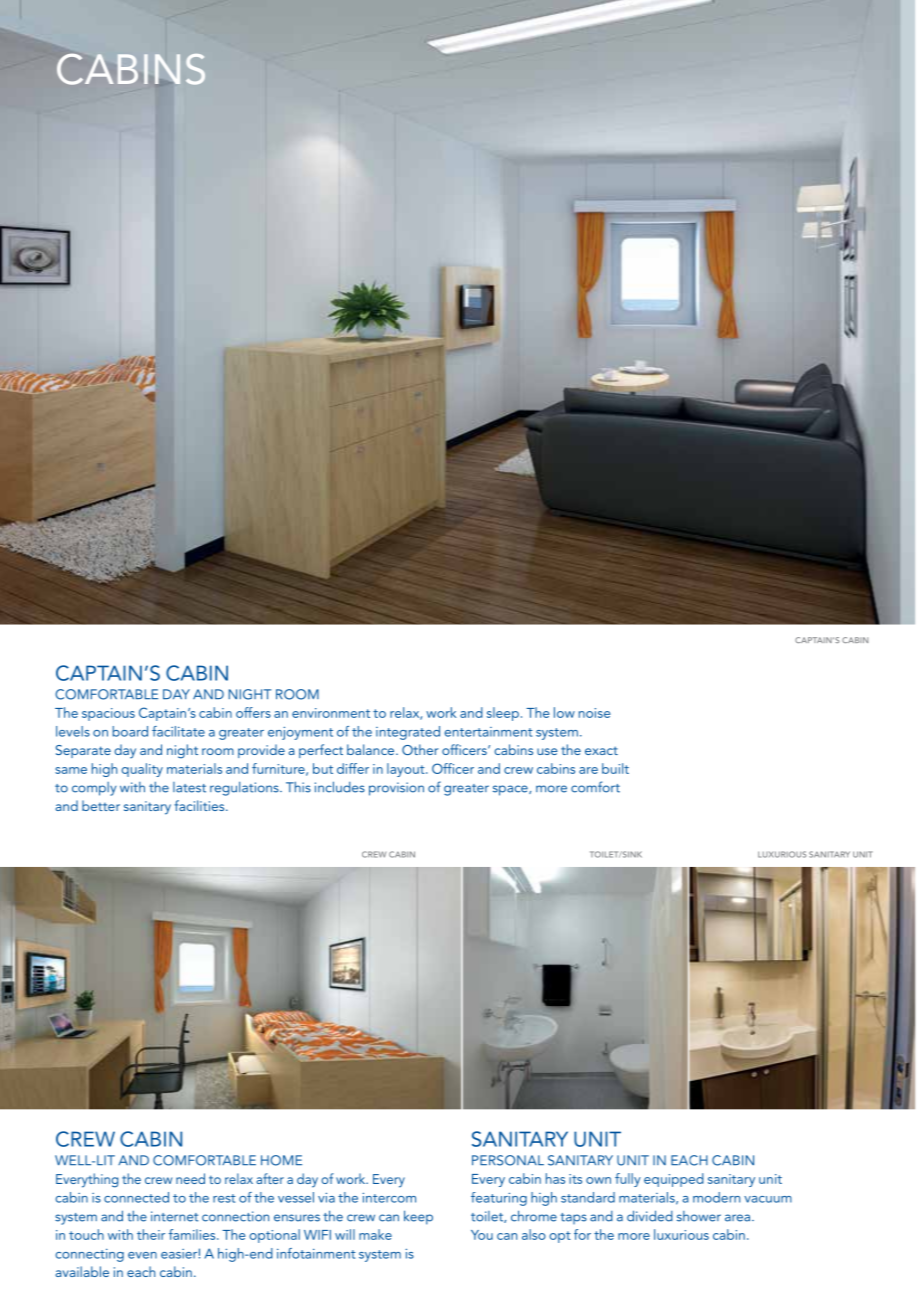  What do you see at coordinates (200, 805) in the screenshot?
I see `facilities` at bounding box center [200, 805].
